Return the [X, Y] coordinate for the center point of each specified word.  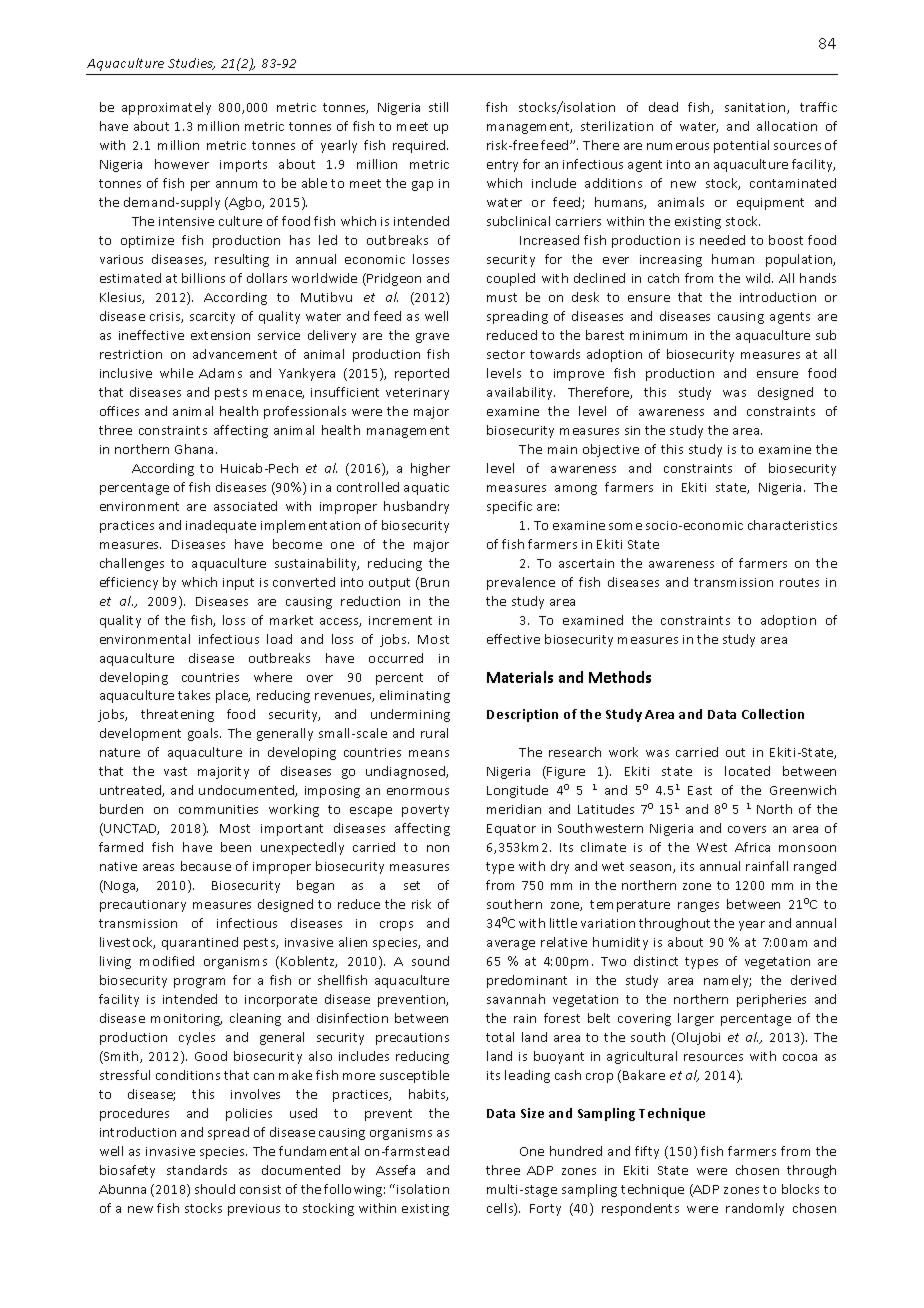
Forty [545, 1210]
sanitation [756, 108]
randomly [755, 1209]
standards [197, 1170]
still [438, 107]
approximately [166, 108]
